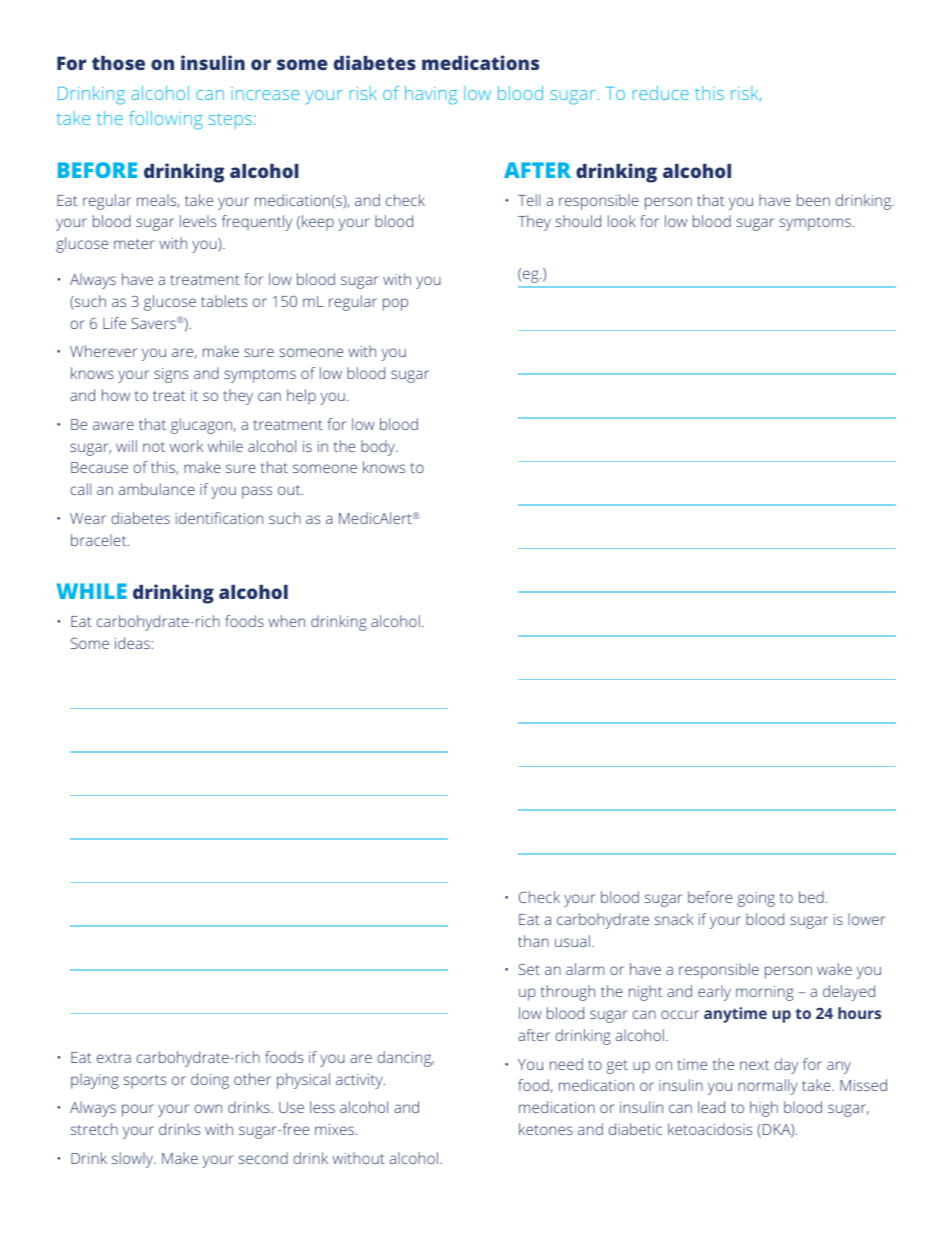 The width and height of the screenshot is (952, 1233). What do you see at coordinates (166, 120) in the screenshot?
I see `following` at bounding box center [166, 120].
